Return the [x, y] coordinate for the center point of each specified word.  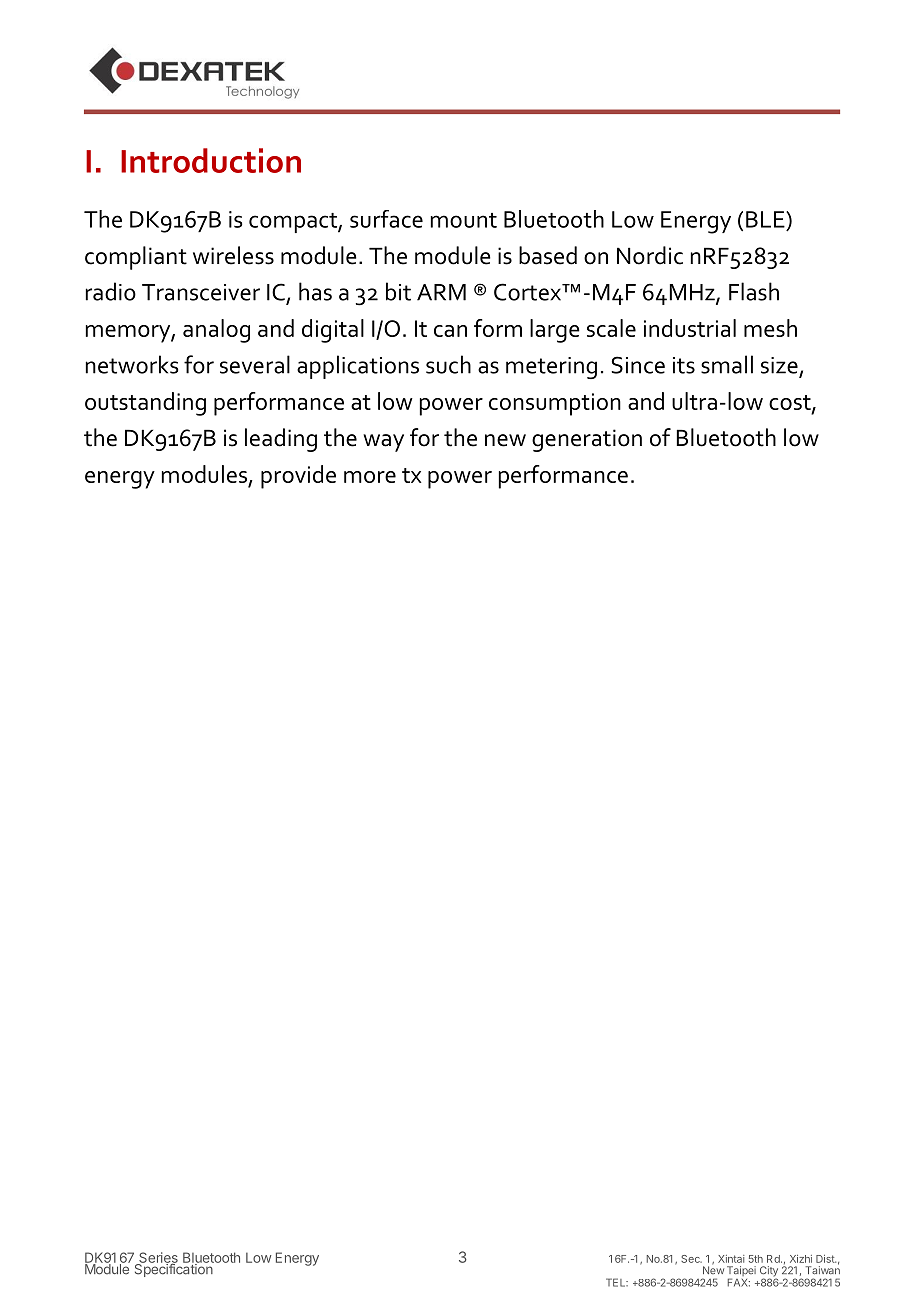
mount [464, 220]
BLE [766, 219]
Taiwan [823, 1269]
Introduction [211, 160]
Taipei [741, 1272]
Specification [174, 1269]
